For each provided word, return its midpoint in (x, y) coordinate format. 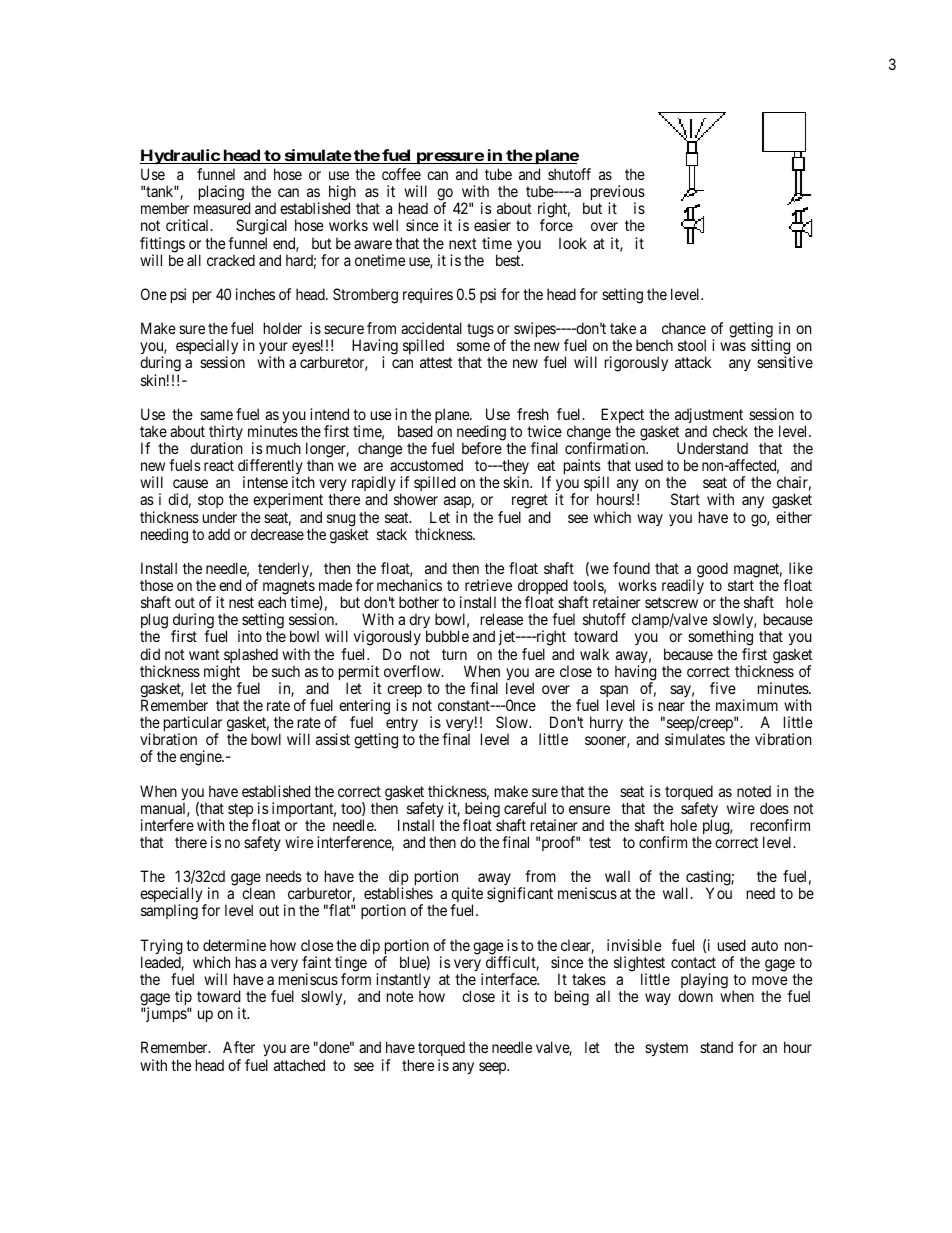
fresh (533, 414)
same (216, 415)
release (502, 619)
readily (683, 586)
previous (618, 194)
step (241, 811)
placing (221, 193)
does (774, 808)
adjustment (709, 417)
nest (241, 602)
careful (525, 808)
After (239, 1047)
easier (492, 225)
